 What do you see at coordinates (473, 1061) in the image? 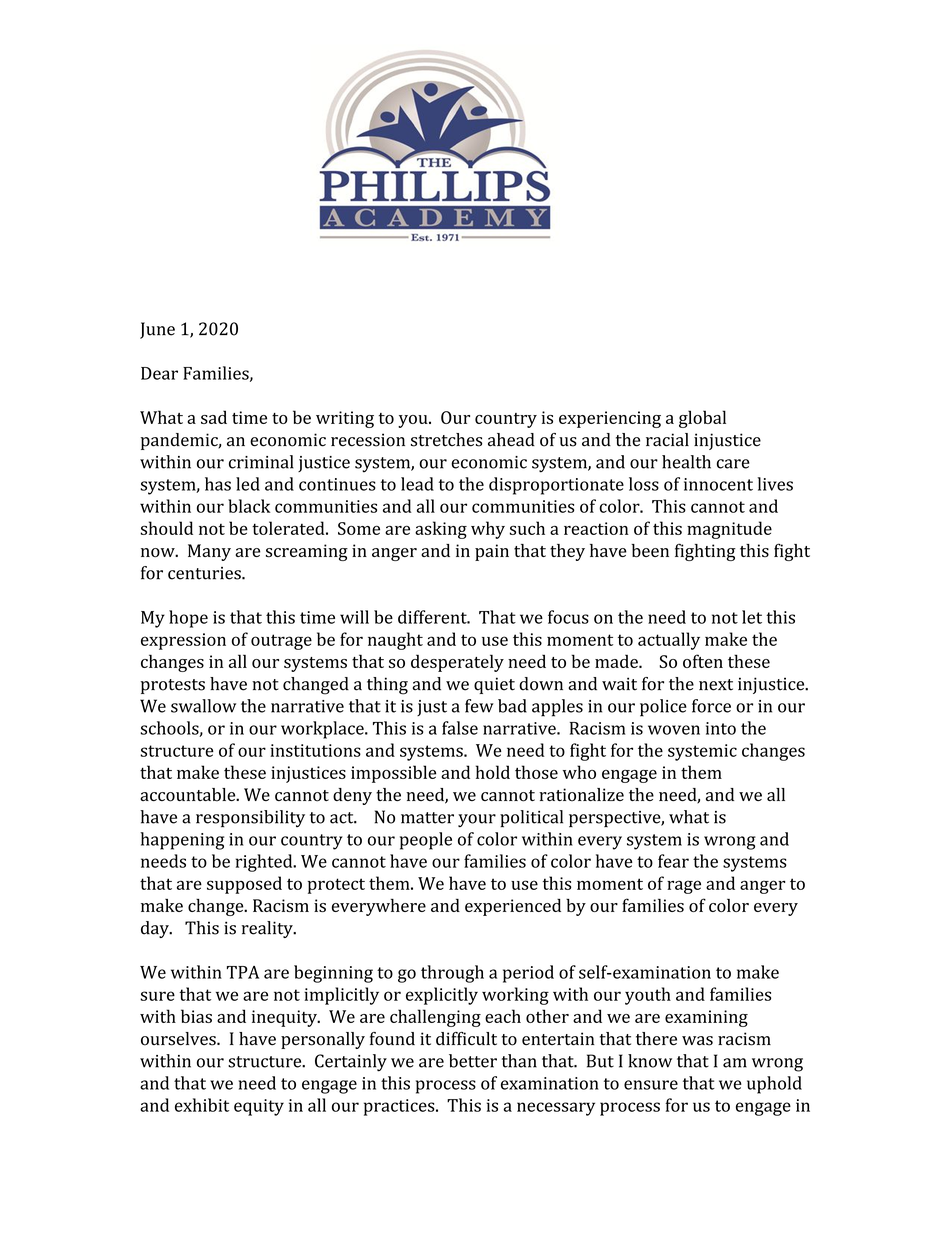
I see `better` at bounding box center [473, 1061].
